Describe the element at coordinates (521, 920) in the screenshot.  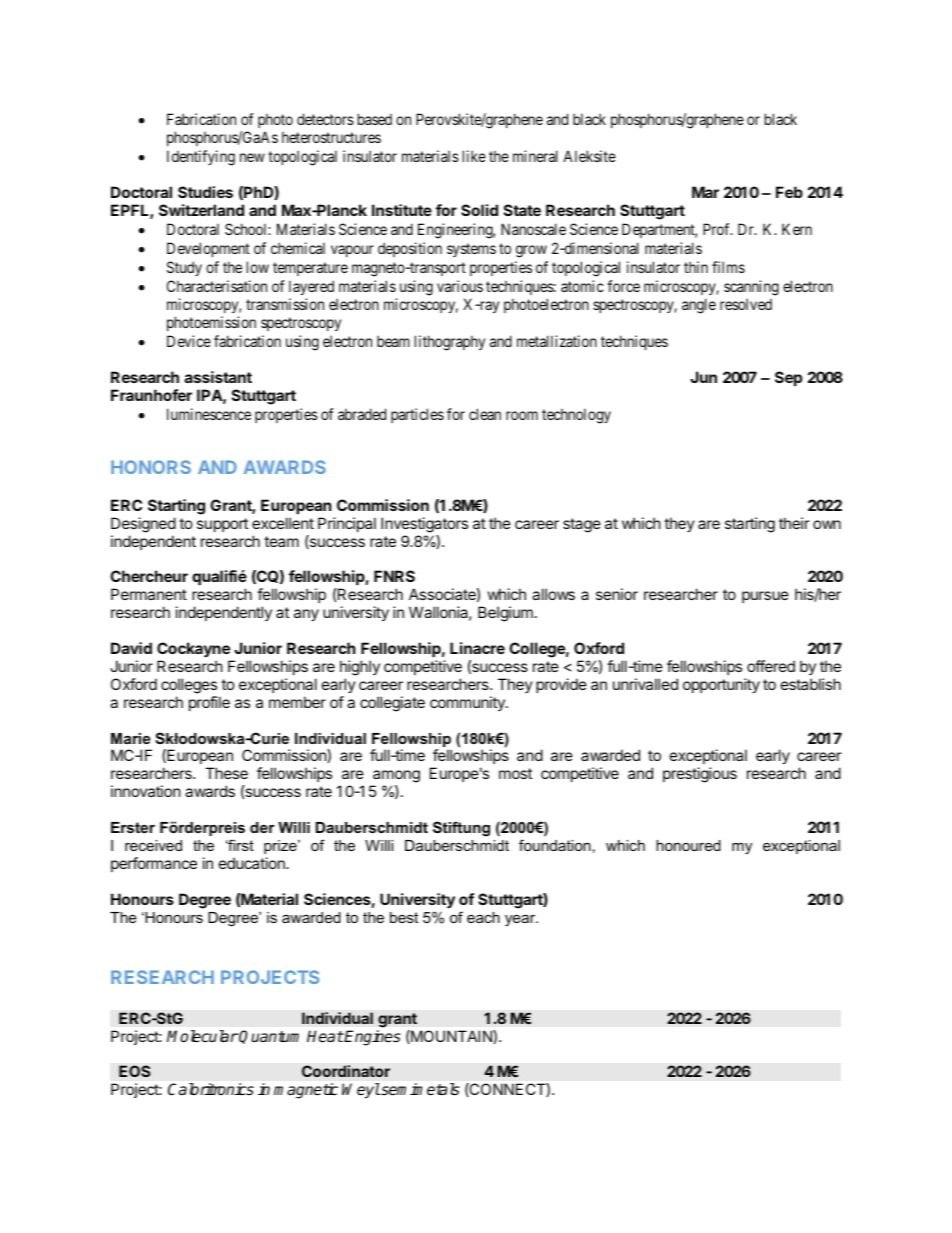
I see `year` at that location.
